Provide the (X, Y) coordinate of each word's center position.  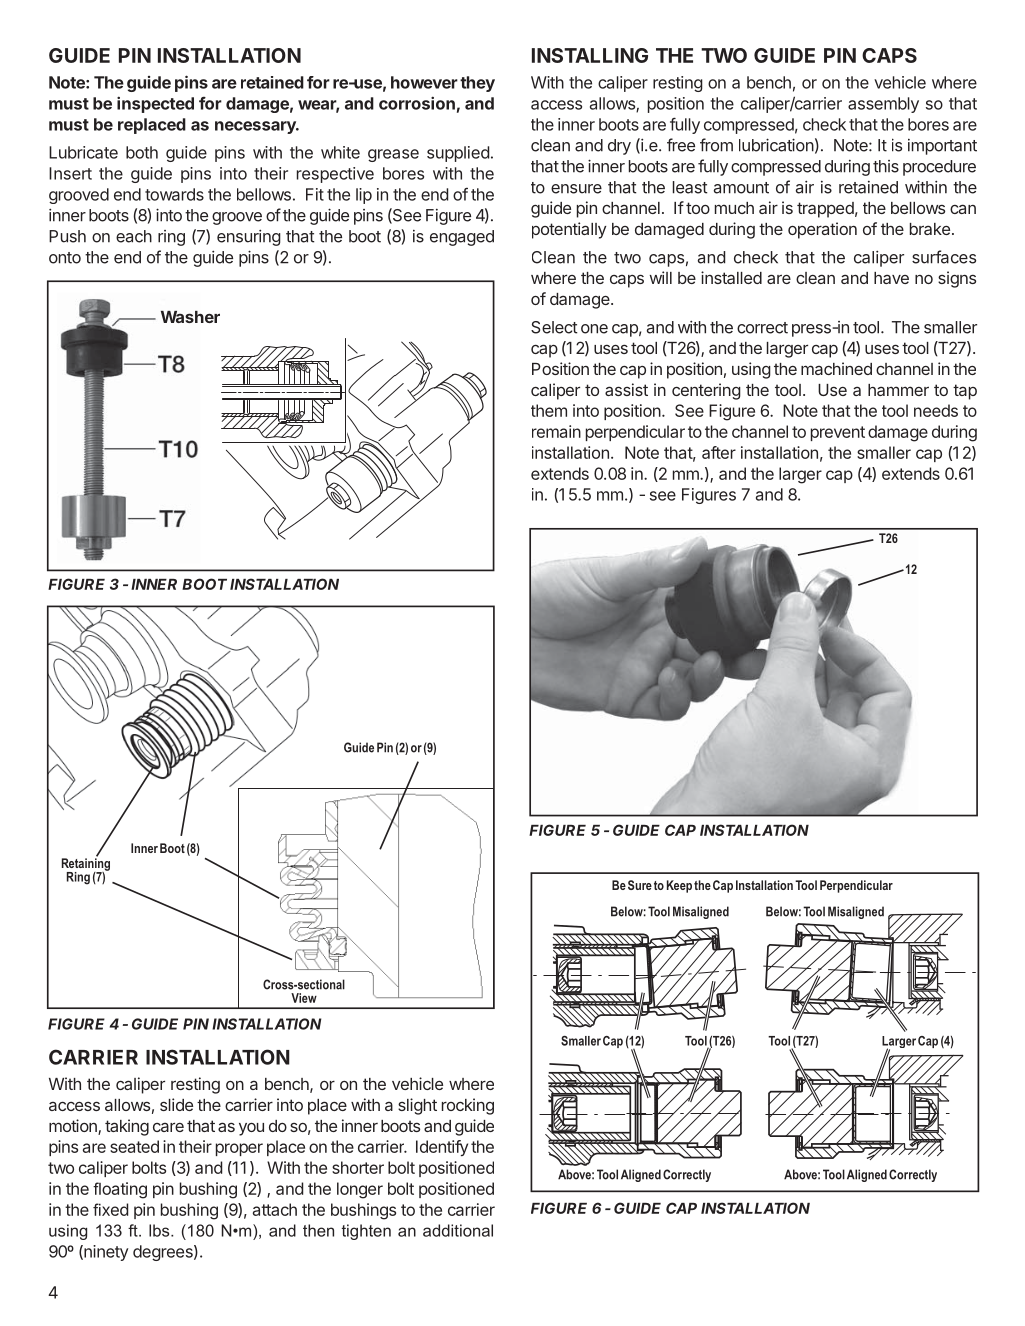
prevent (838, 433)
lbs (160, 1230)
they (477, 84)
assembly (883, 105)
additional (458, 1230)
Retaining (86, 864)
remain (556, 431)
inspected (155, 104)
